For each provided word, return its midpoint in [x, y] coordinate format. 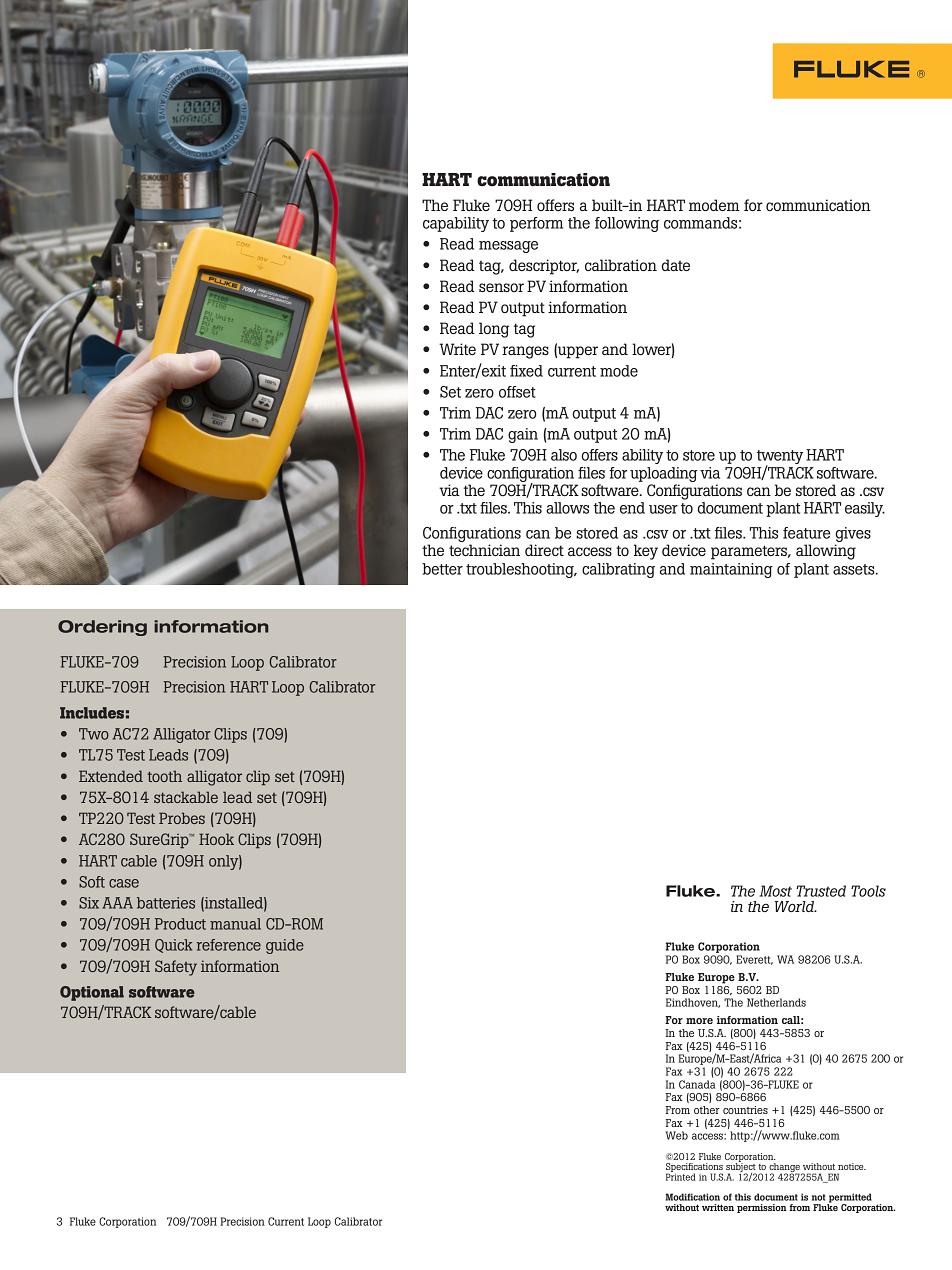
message [508, 247]
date [676, 265]
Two [94, 734]
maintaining [731, 570]
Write [457, 349]
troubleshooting [521, 570]
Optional [92, 993]
